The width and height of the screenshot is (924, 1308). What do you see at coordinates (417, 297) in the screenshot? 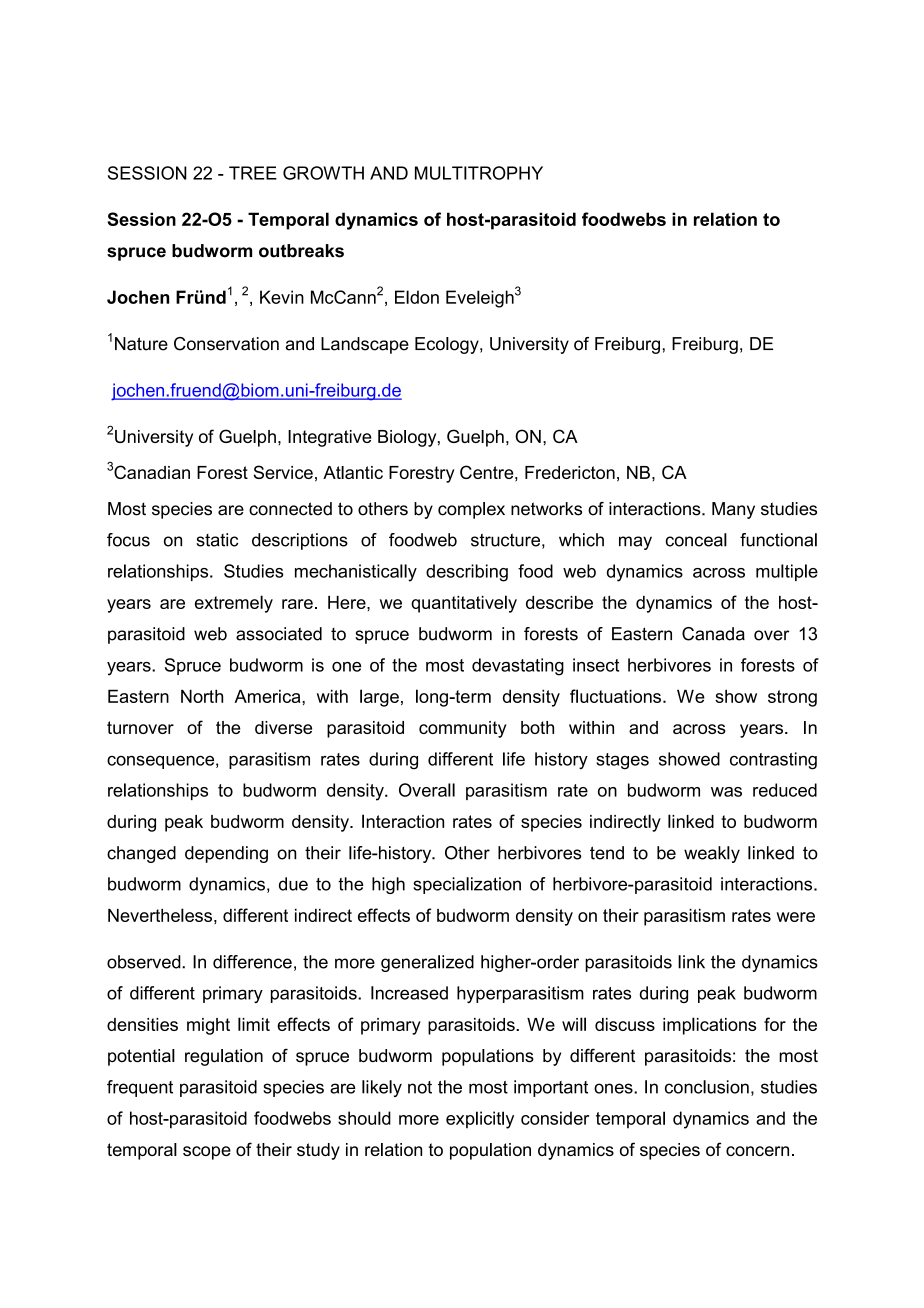
I see `Eldon` at bounding box center [417, 297].
